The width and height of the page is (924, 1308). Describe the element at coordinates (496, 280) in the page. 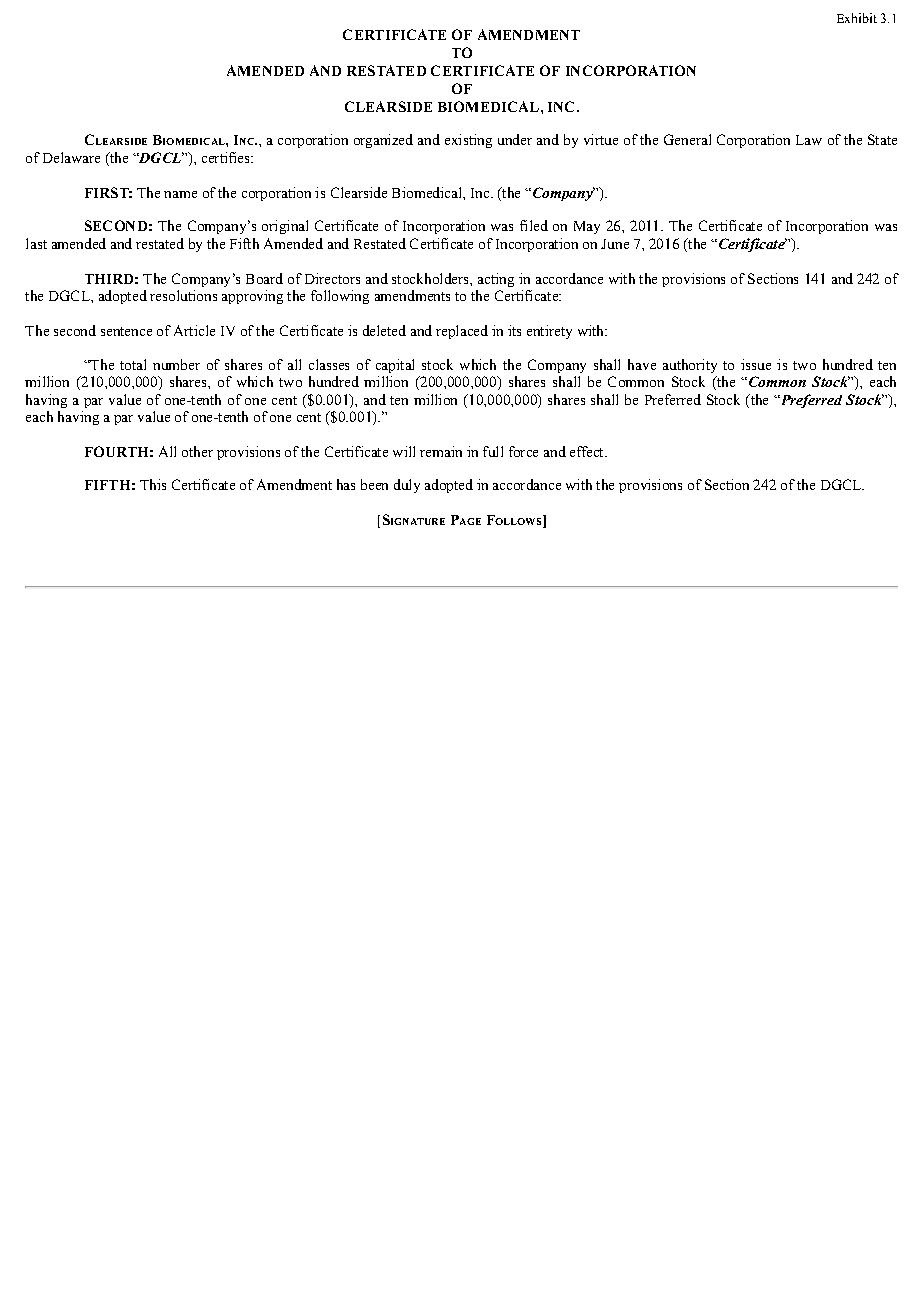

I see `acting` at that location.
